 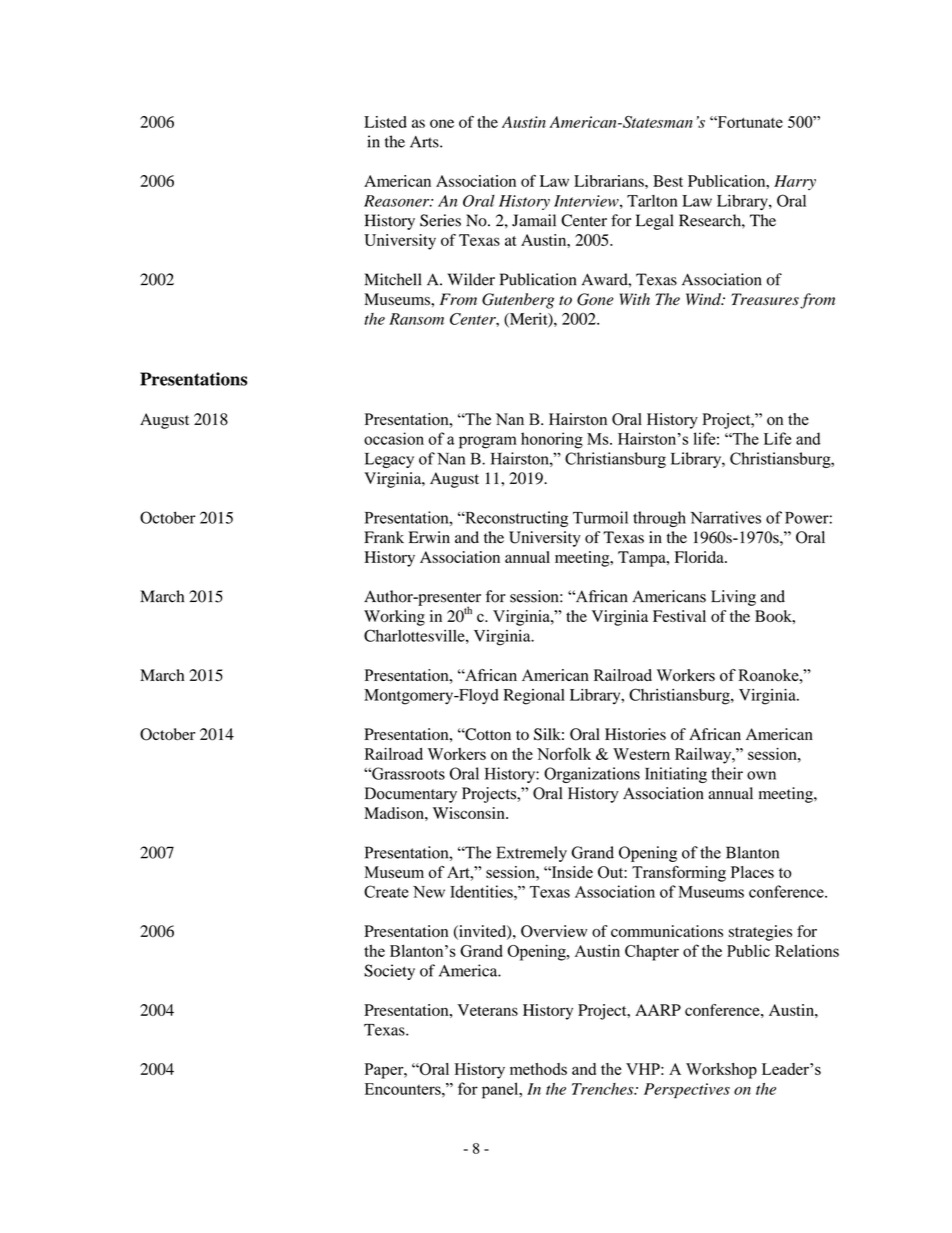 I want to click on Living, so click(x=733, y=598).
